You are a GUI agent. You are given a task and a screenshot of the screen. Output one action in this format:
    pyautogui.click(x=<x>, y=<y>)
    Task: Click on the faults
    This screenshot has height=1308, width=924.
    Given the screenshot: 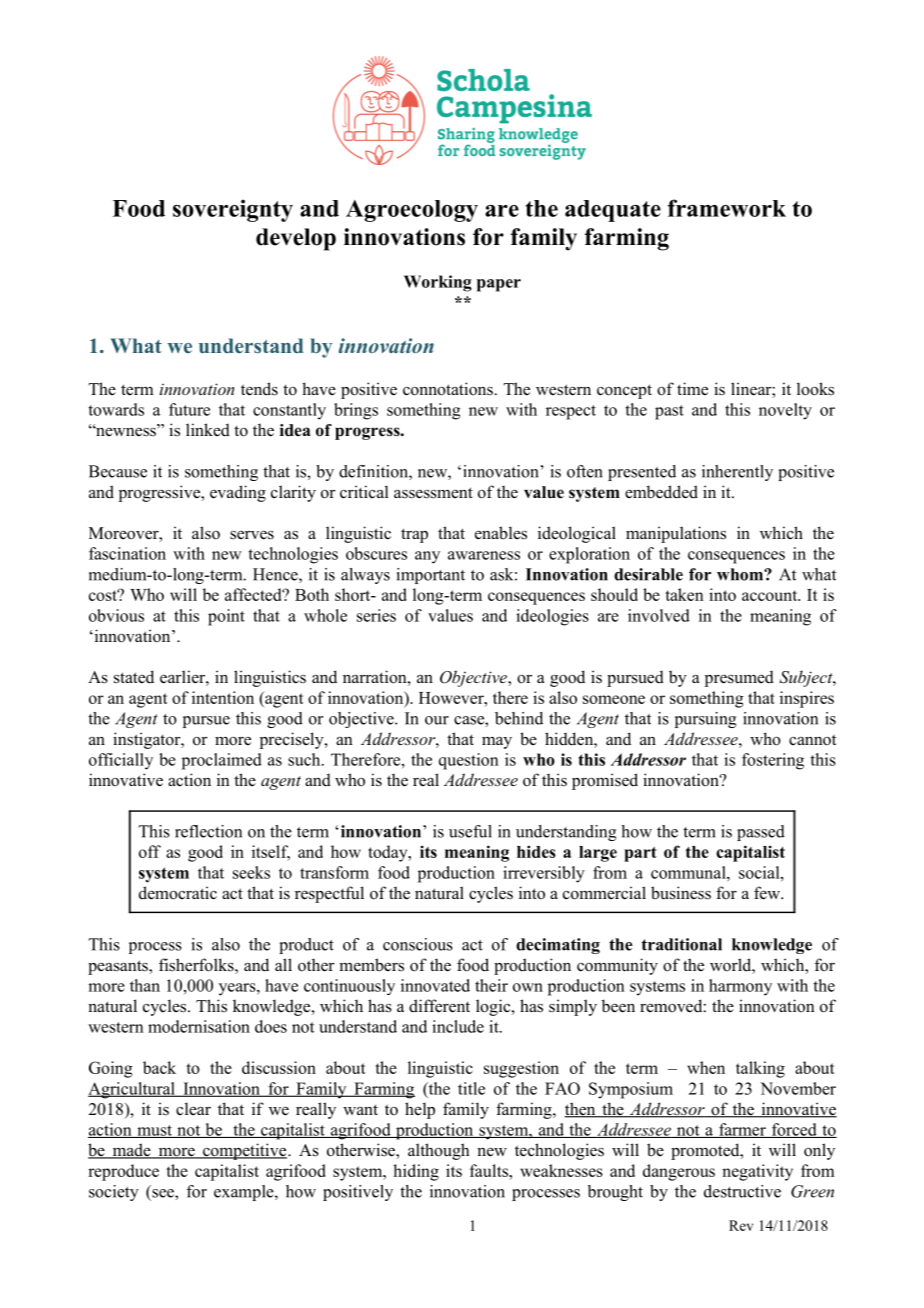 What is the action you would take?
    pyautogui.click(x=490, y=1170)
